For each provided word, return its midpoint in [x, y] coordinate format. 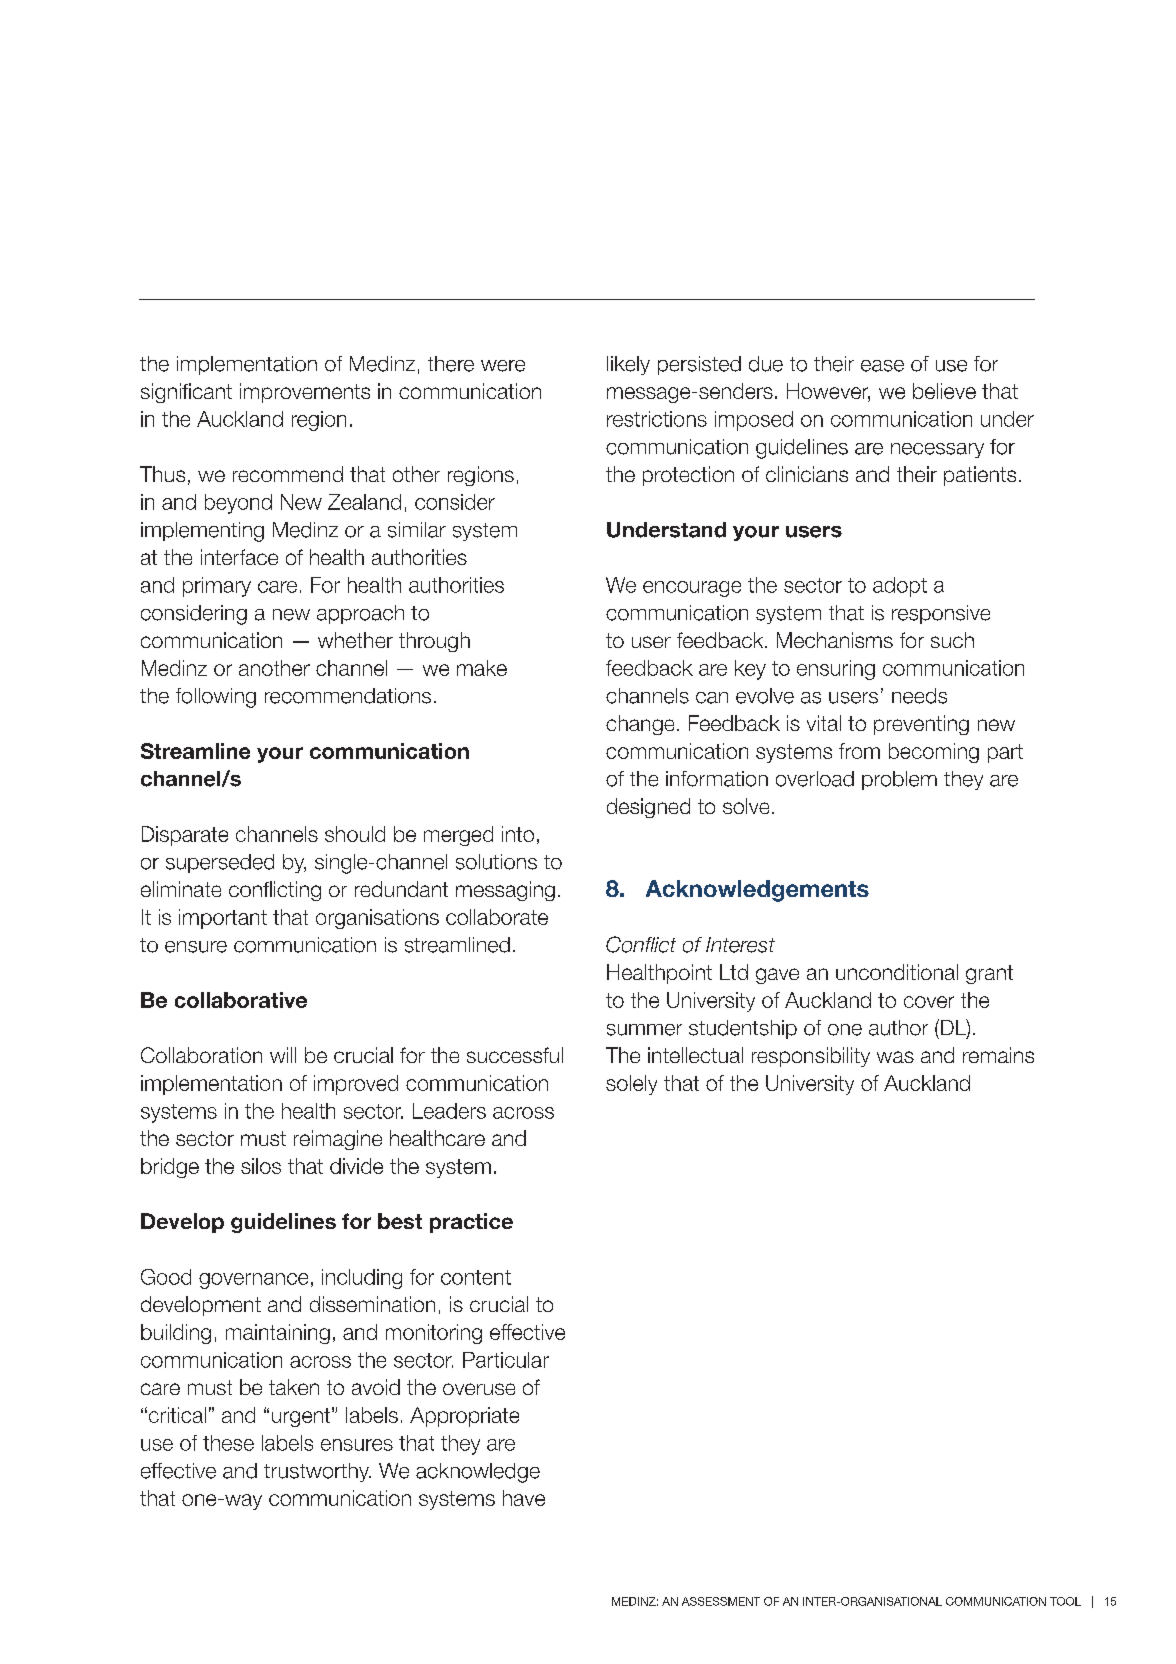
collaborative [241, 1000]
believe [944, 391]
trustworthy [317, 1472]
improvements [305, 393]
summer [644, 1030]
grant [989, 974]
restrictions [657, 419]
